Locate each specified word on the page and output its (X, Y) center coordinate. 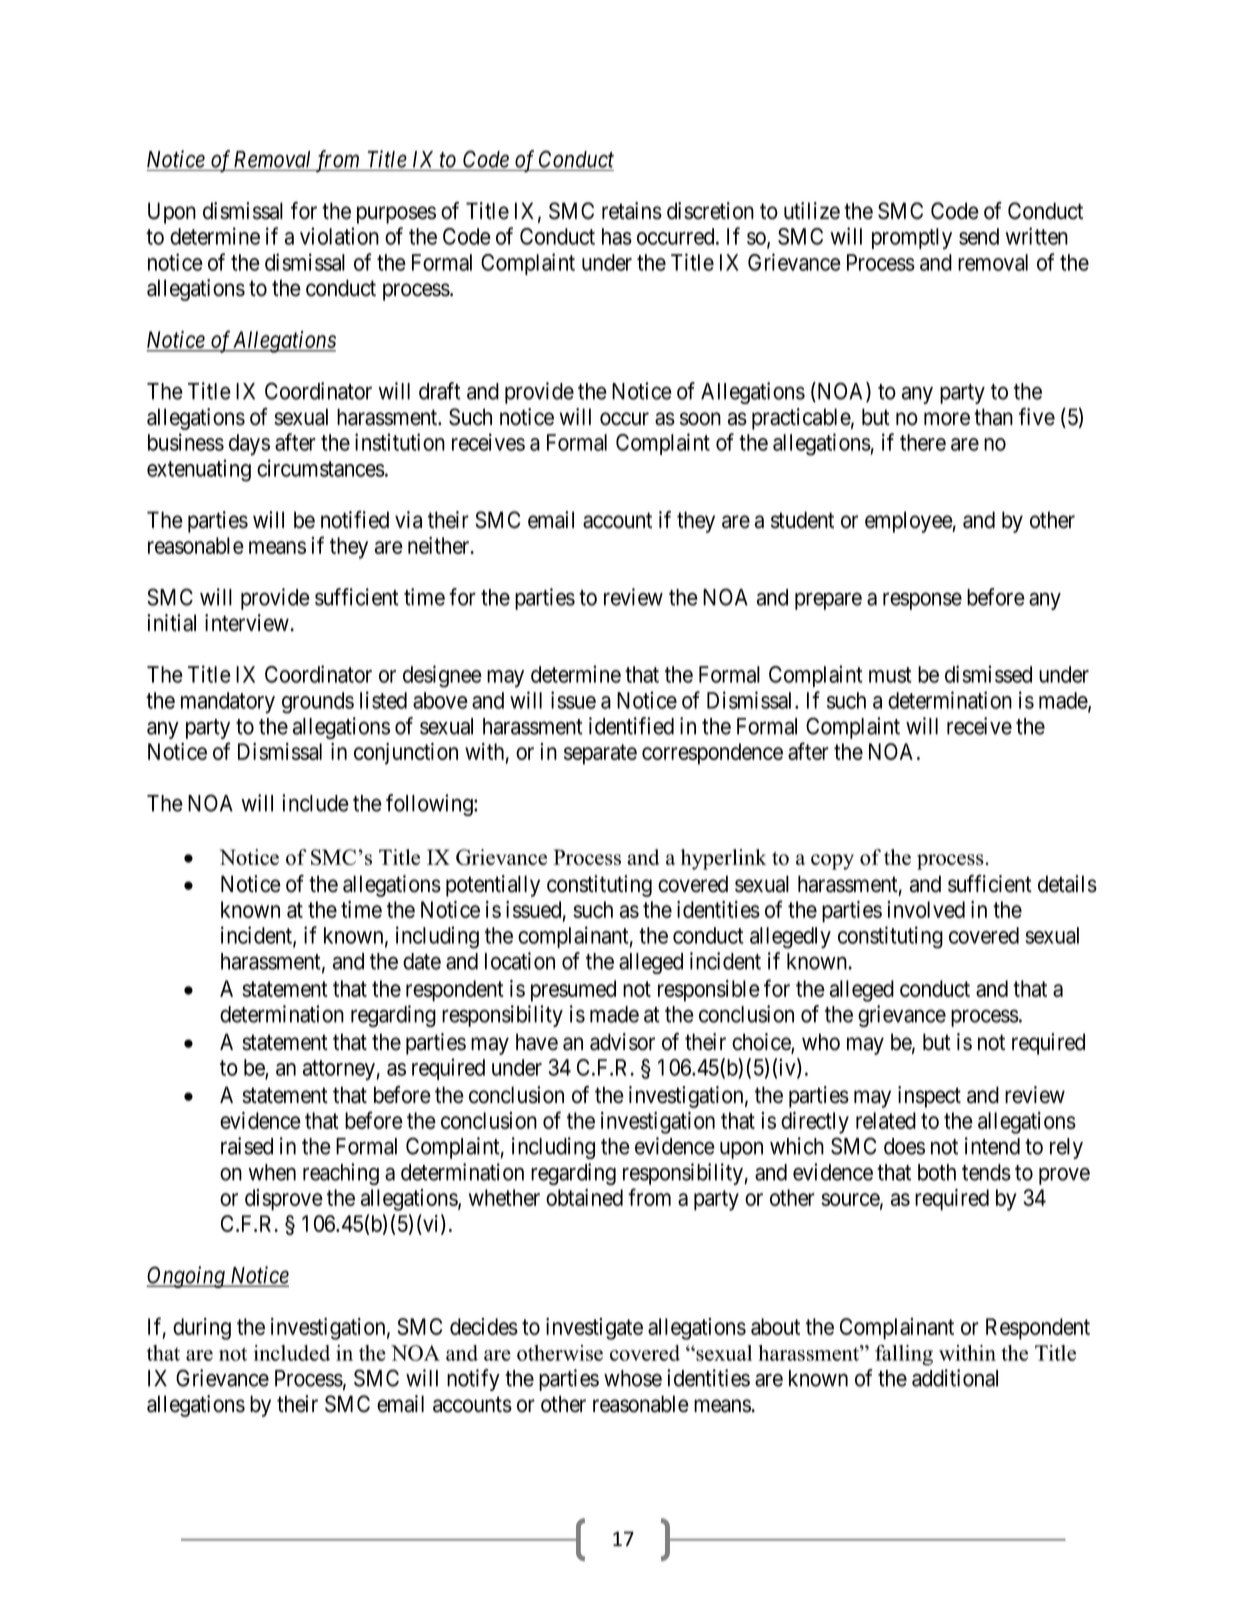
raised (247, 1146)
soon (700, 419)
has (617, 236)
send (979, 236)
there (923, 442)
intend (992, 1146)
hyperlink (724, 859)
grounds (318, 703)
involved (926, 909)
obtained (584, 1197)
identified (631, 726)
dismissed (988, 674)
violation (339, 236)
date (422, 961)
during (202, 1329)
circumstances (321, 468)
